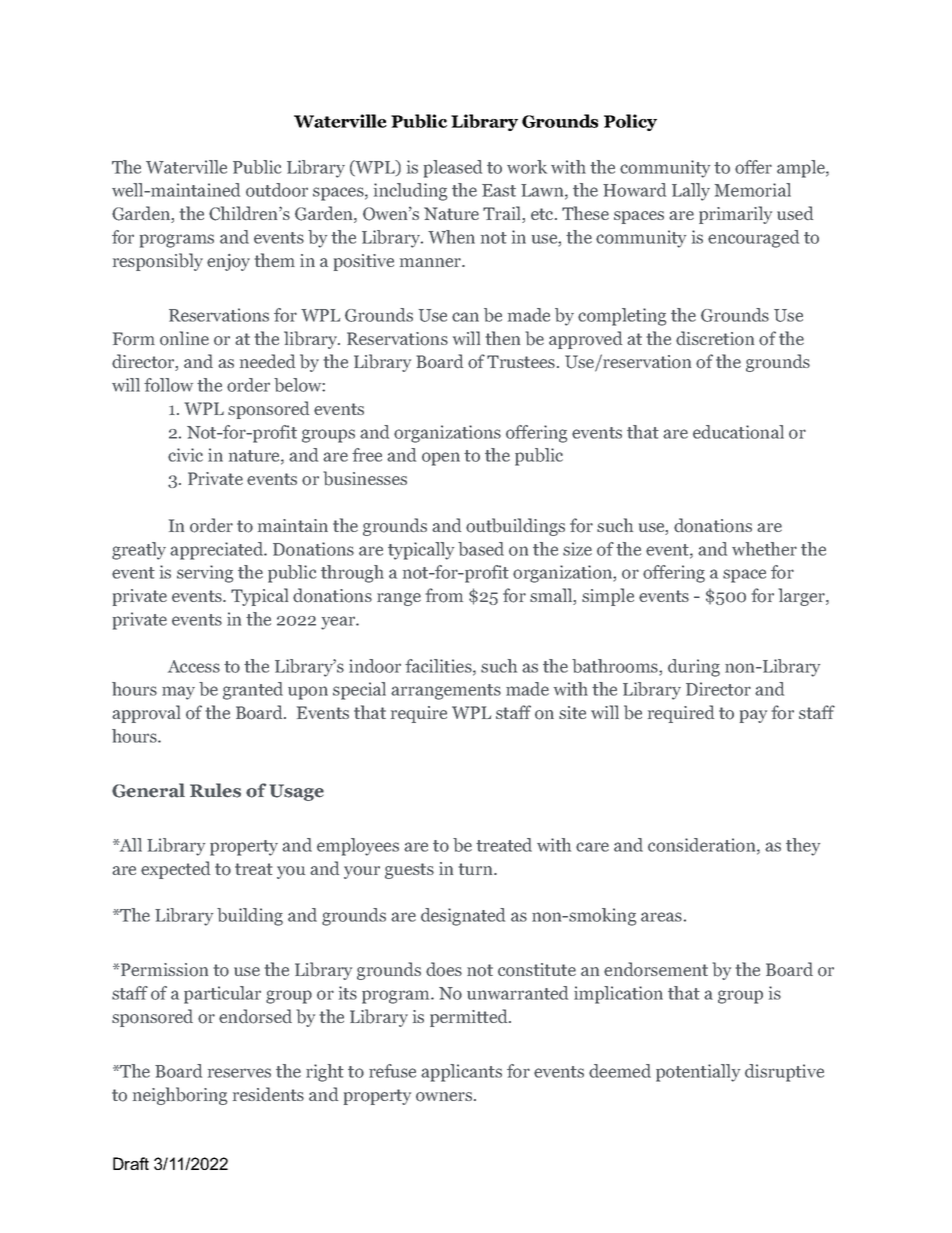  Describe the element at coordinates (476, 869) in the screenshot. I see `turn` at that location.
